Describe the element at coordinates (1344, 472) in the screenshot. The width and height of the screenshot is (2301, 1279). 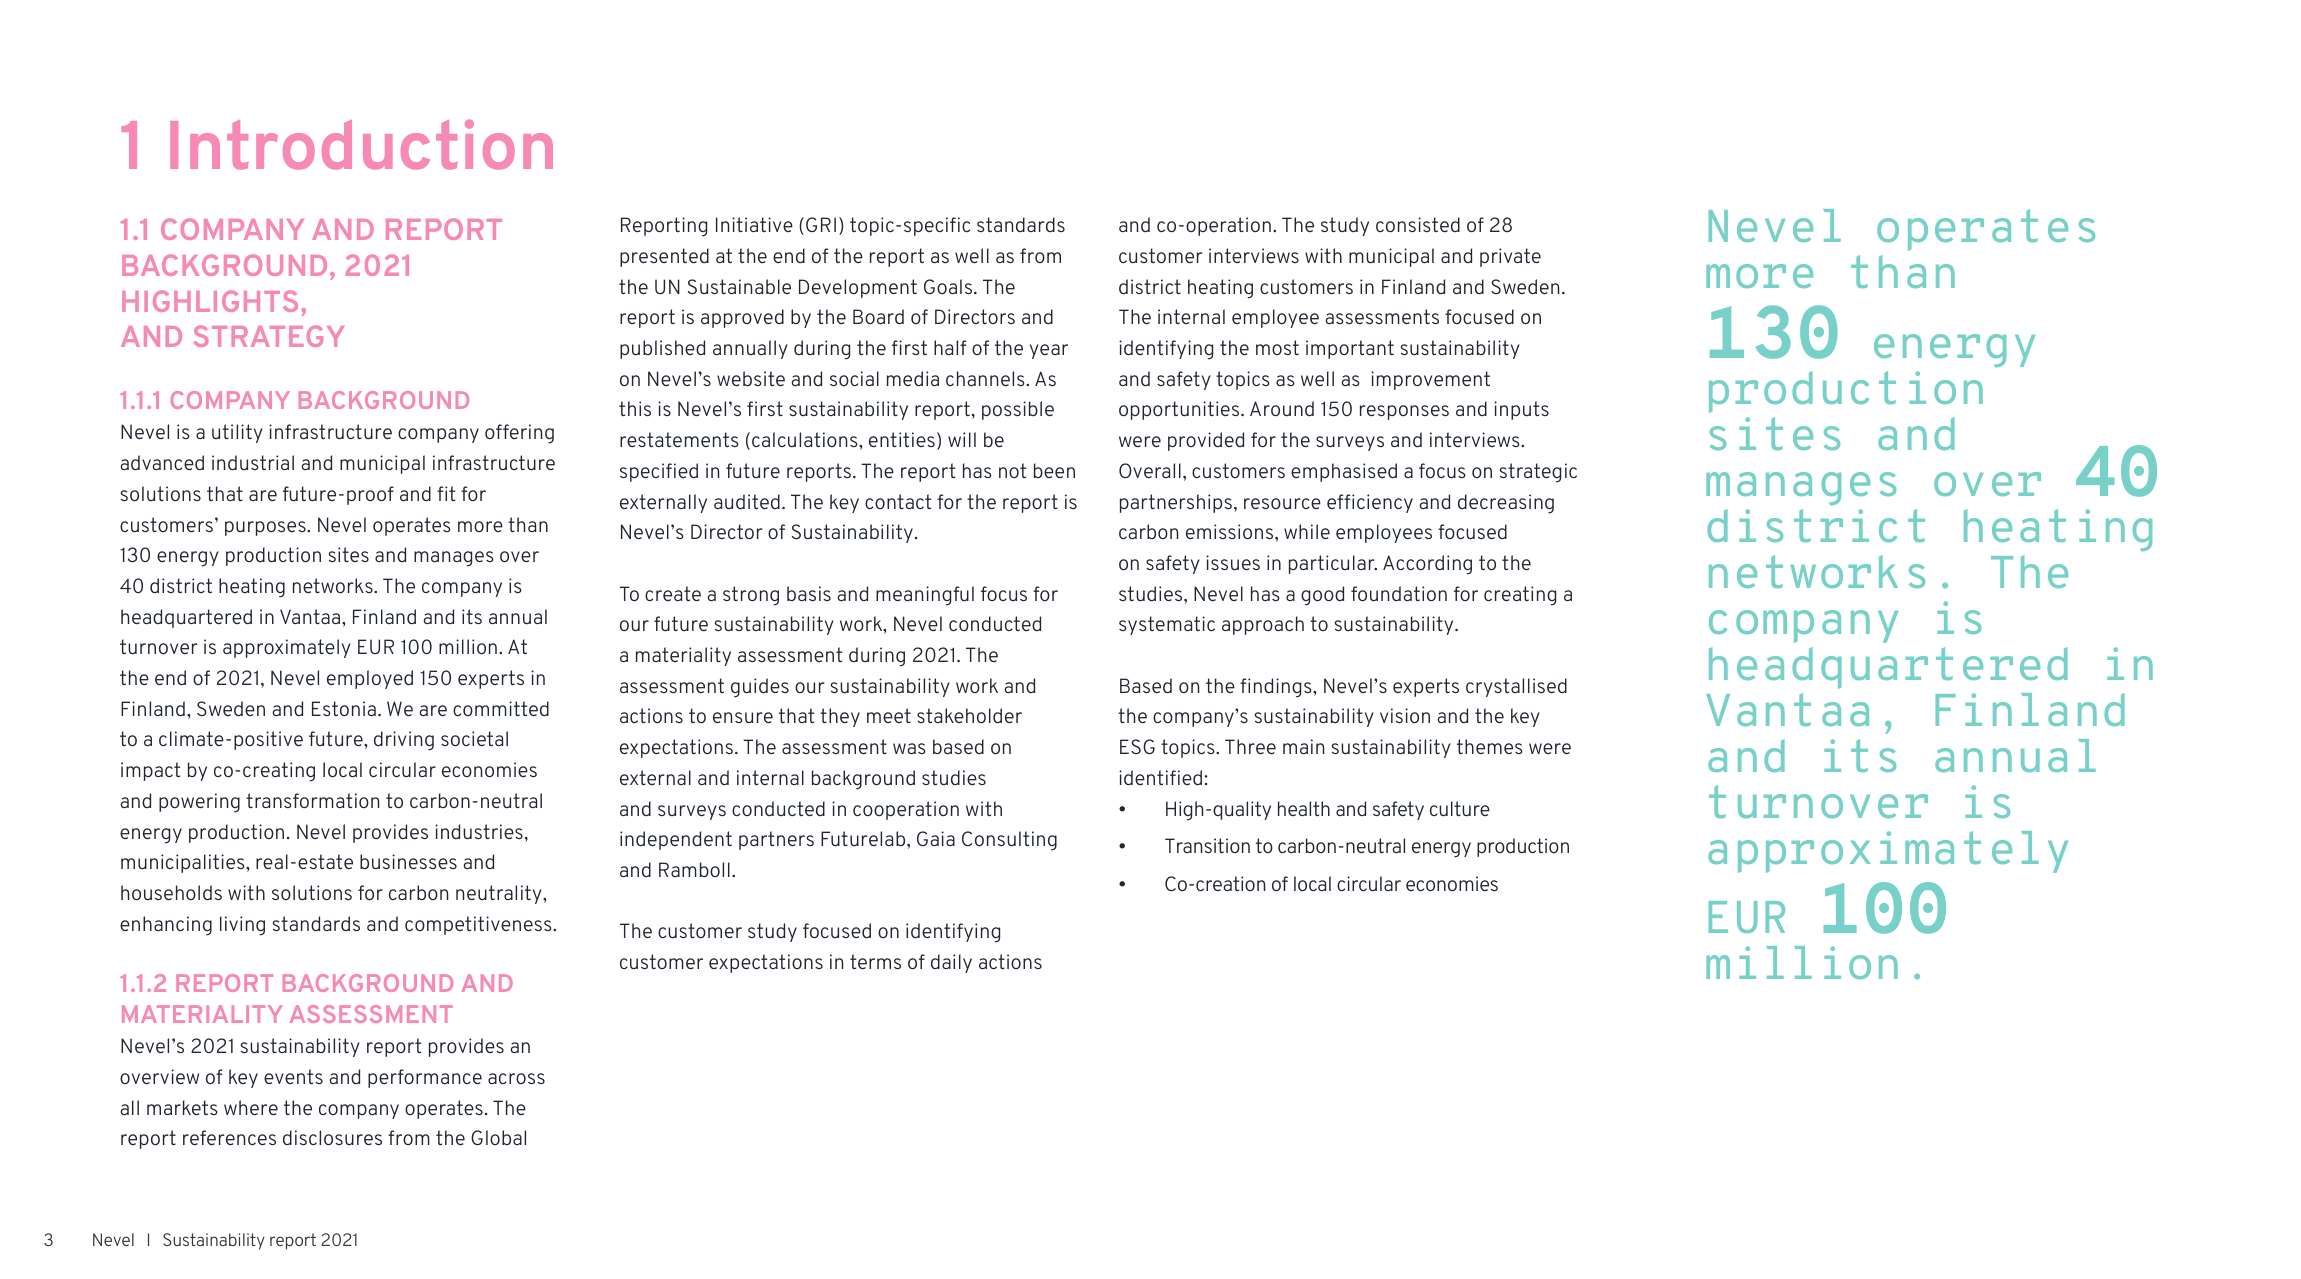
I see `emphasised` at that location.
